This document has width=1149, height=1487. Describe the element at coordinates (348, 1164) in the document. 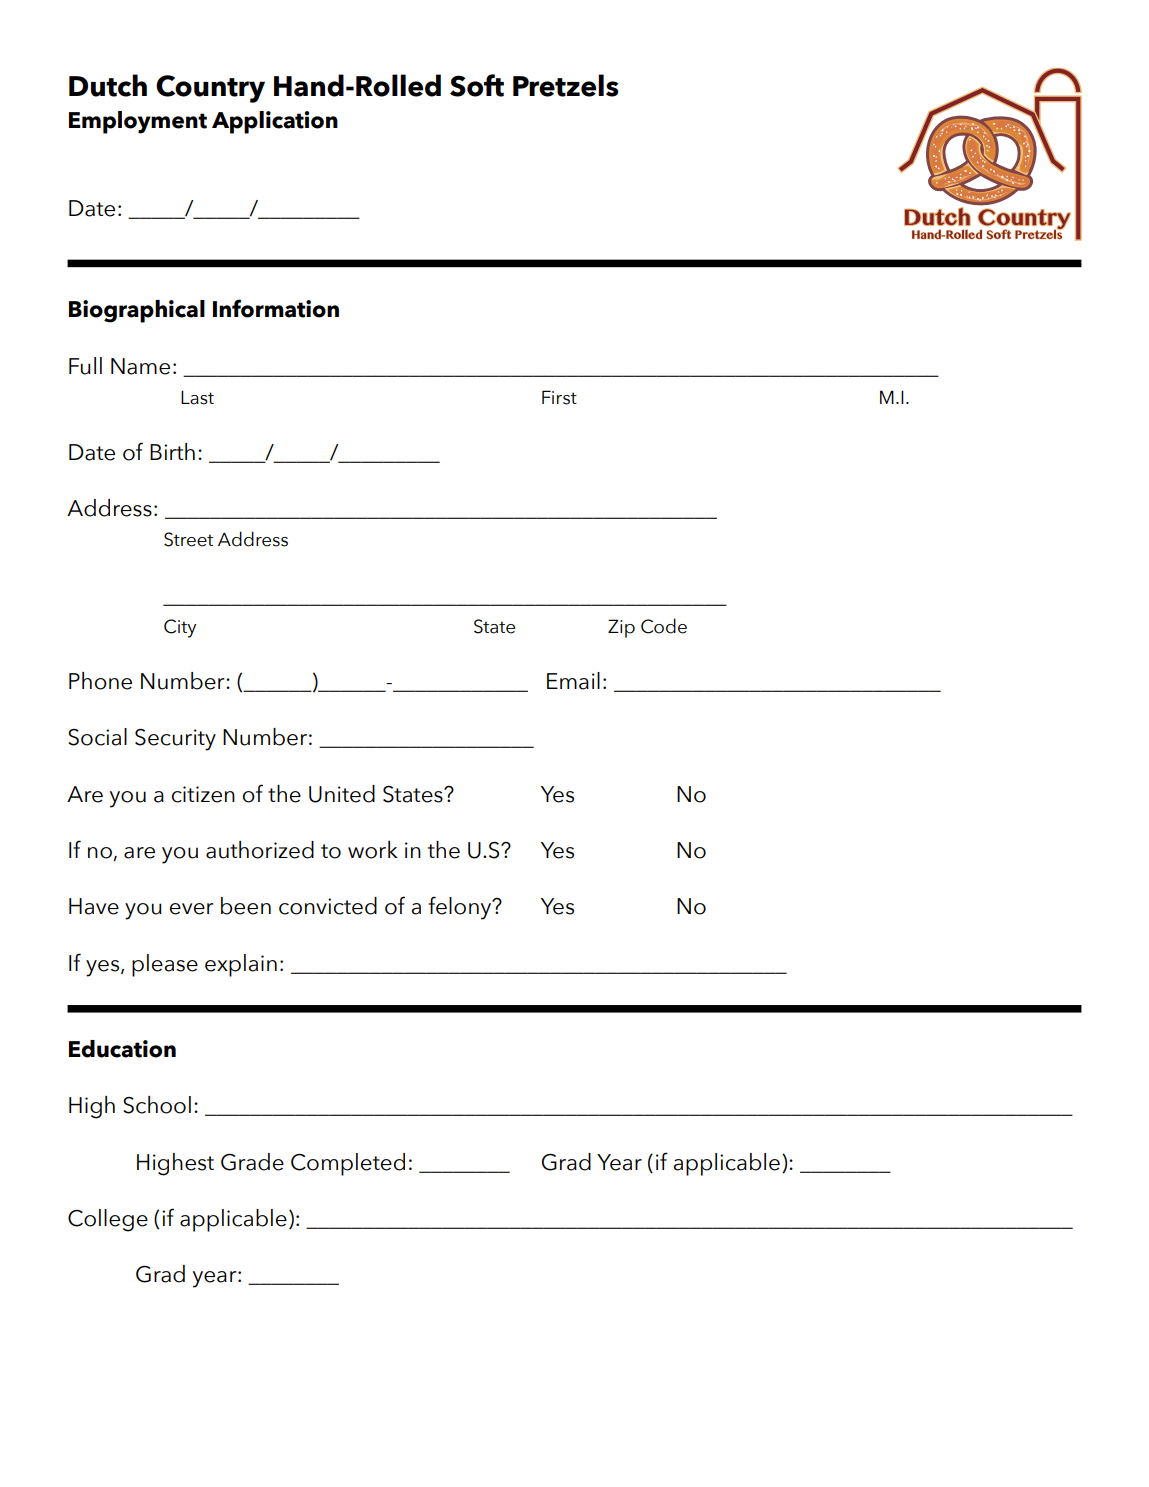

I see `Completed` at that location.
